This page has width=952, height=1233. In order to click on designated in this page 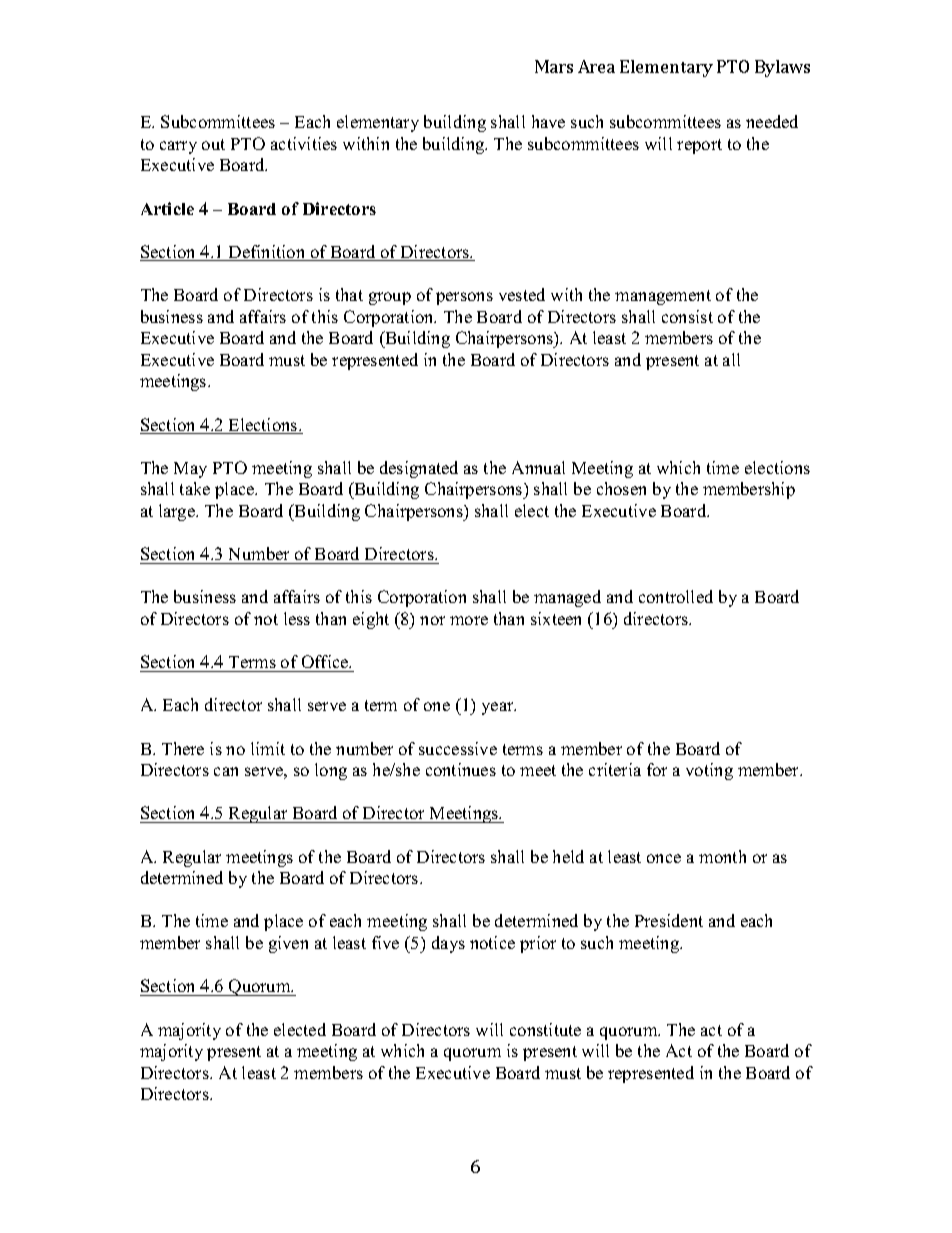, I will do `click(419, 469)`.
